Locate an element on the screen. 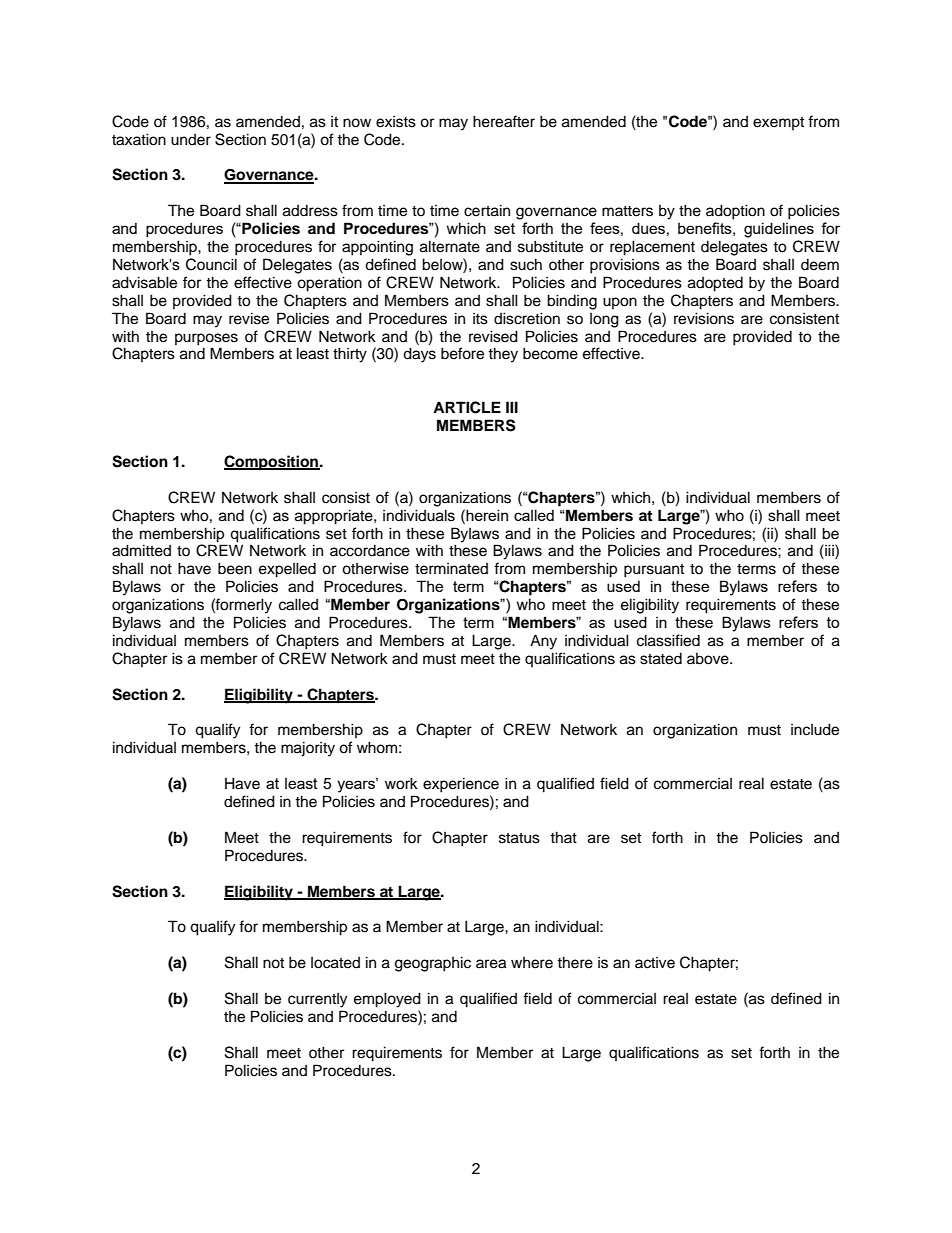 The image size is (952, 1233). under is located at coordinates (191, 140).
